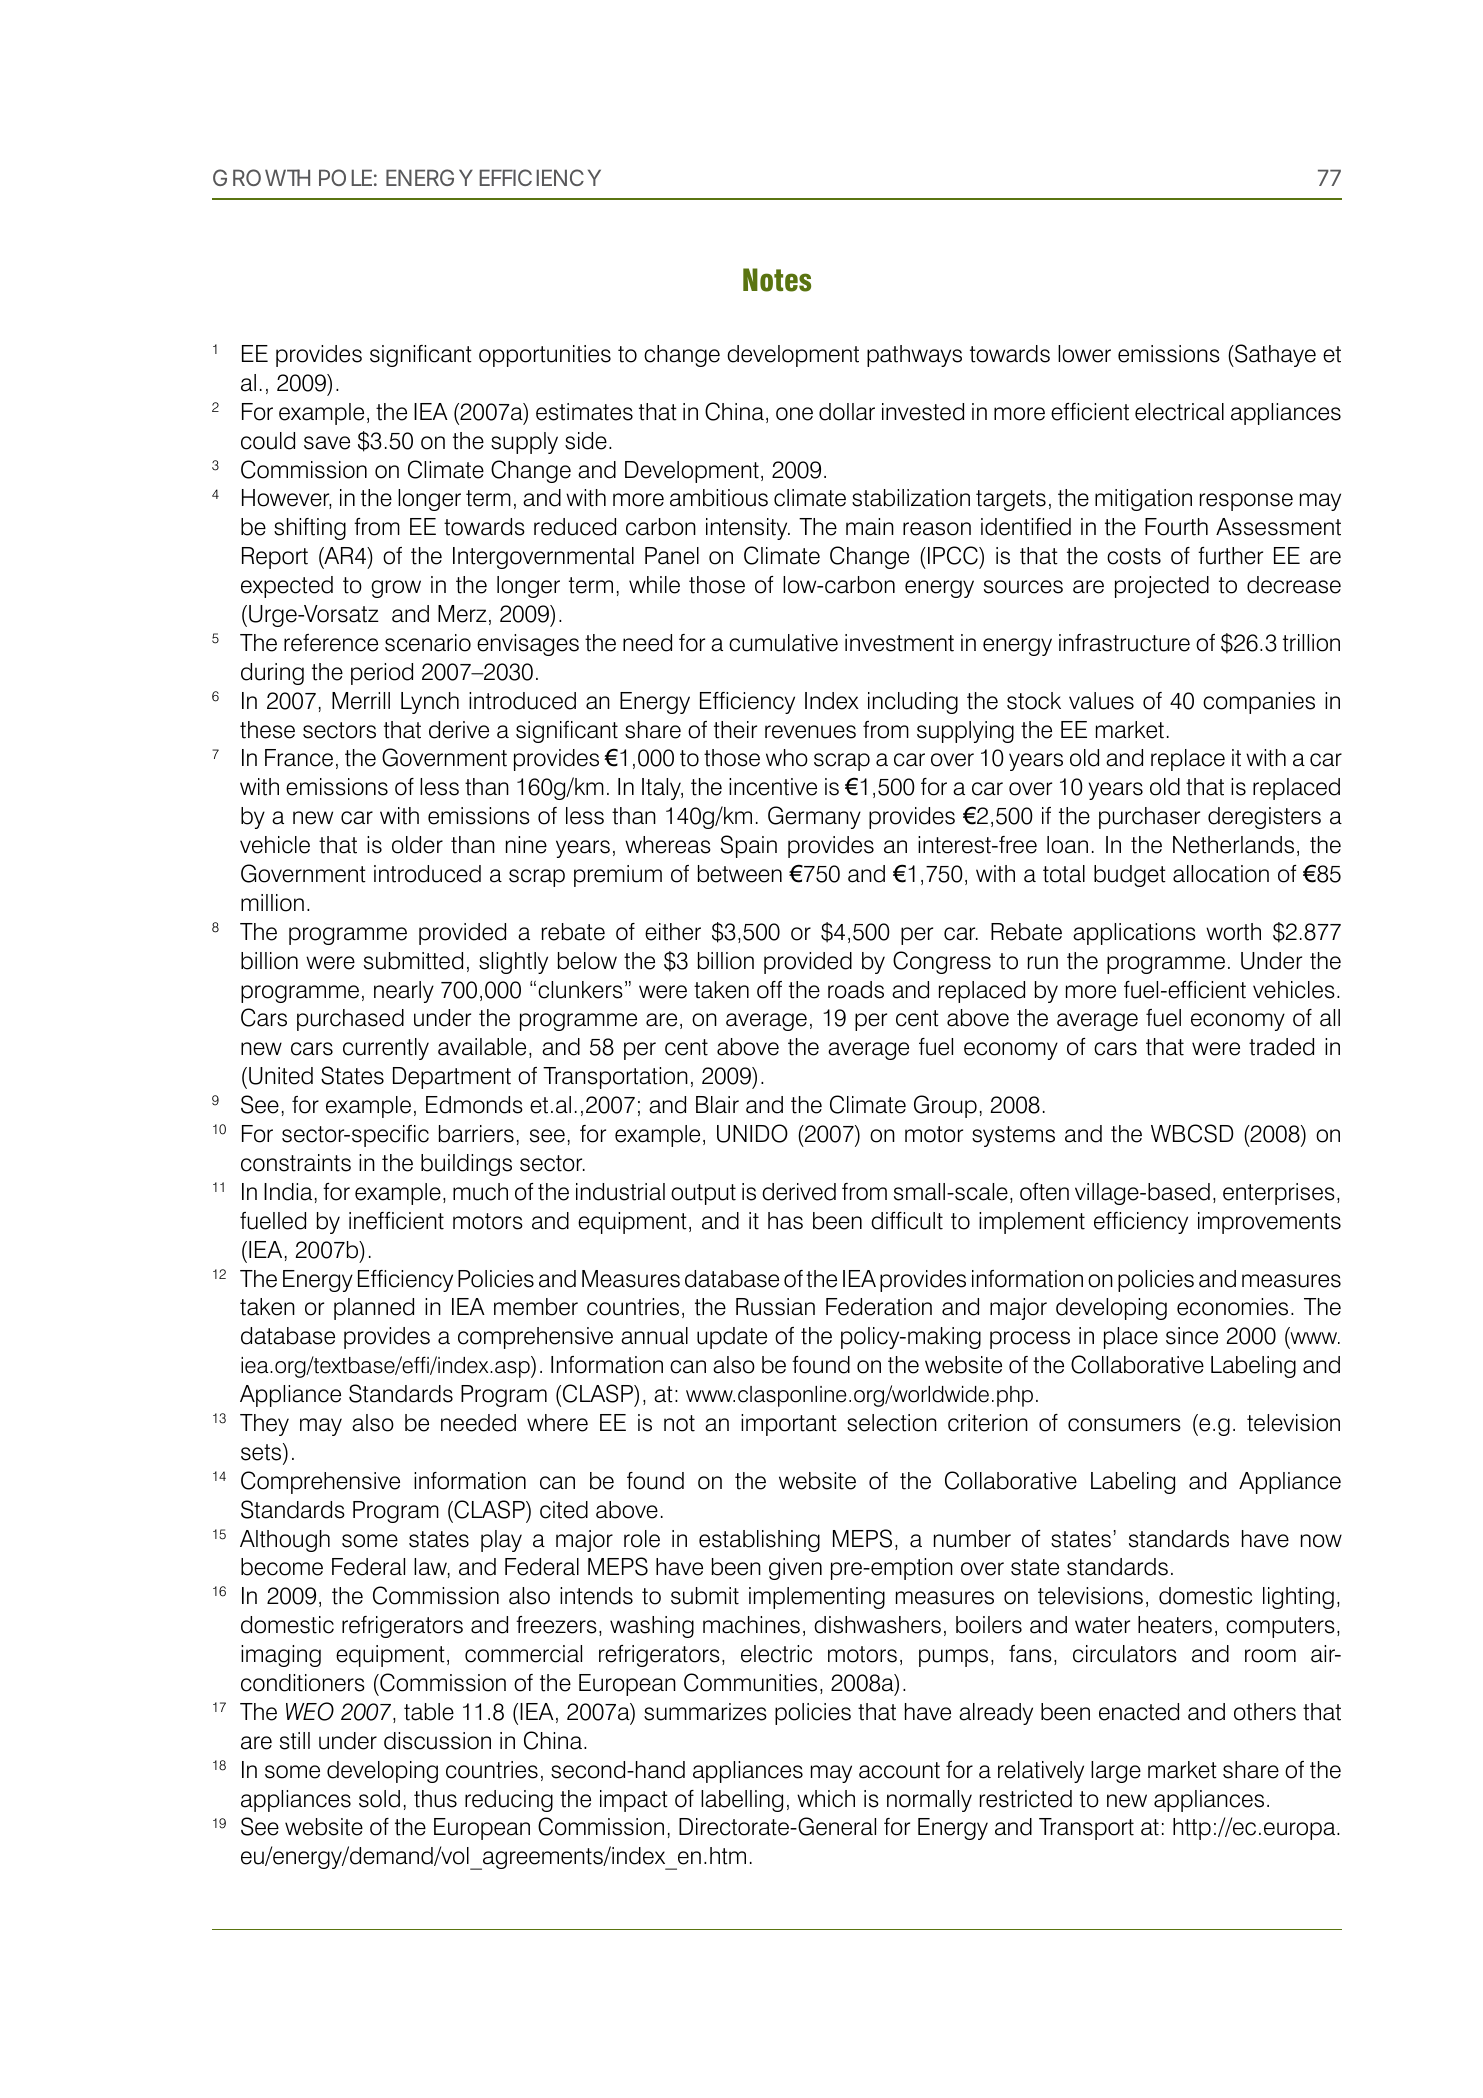  Describe the element at coordinates (404, 992) in the screenshot. I see `nearly` at that location.
